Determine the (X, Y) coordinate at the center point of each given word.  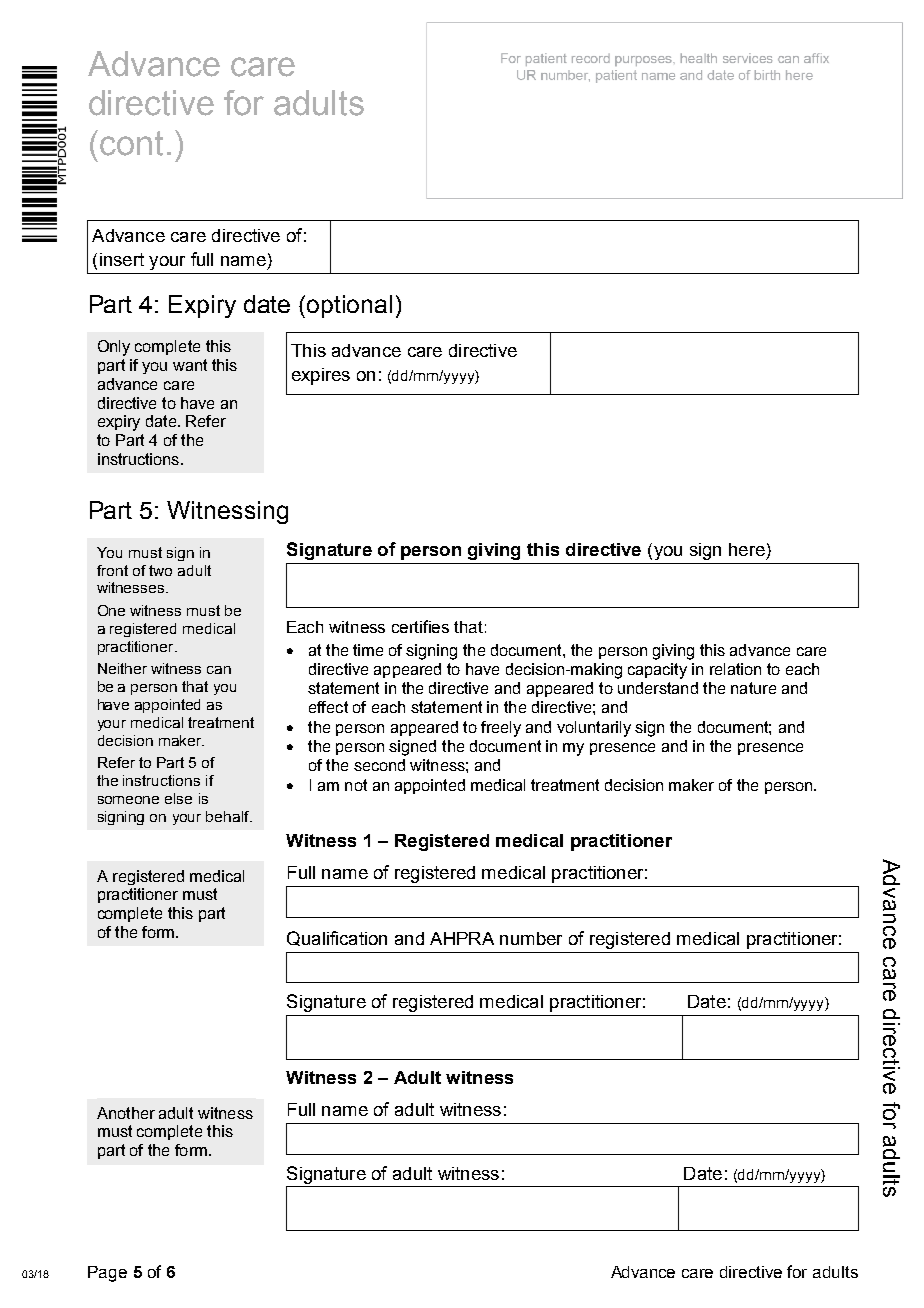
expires (321, 376)
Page (107, 1274)
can (219, 670)
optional (349, 306)
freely (501, 729)
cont (131, 143)
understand (658, 688)
